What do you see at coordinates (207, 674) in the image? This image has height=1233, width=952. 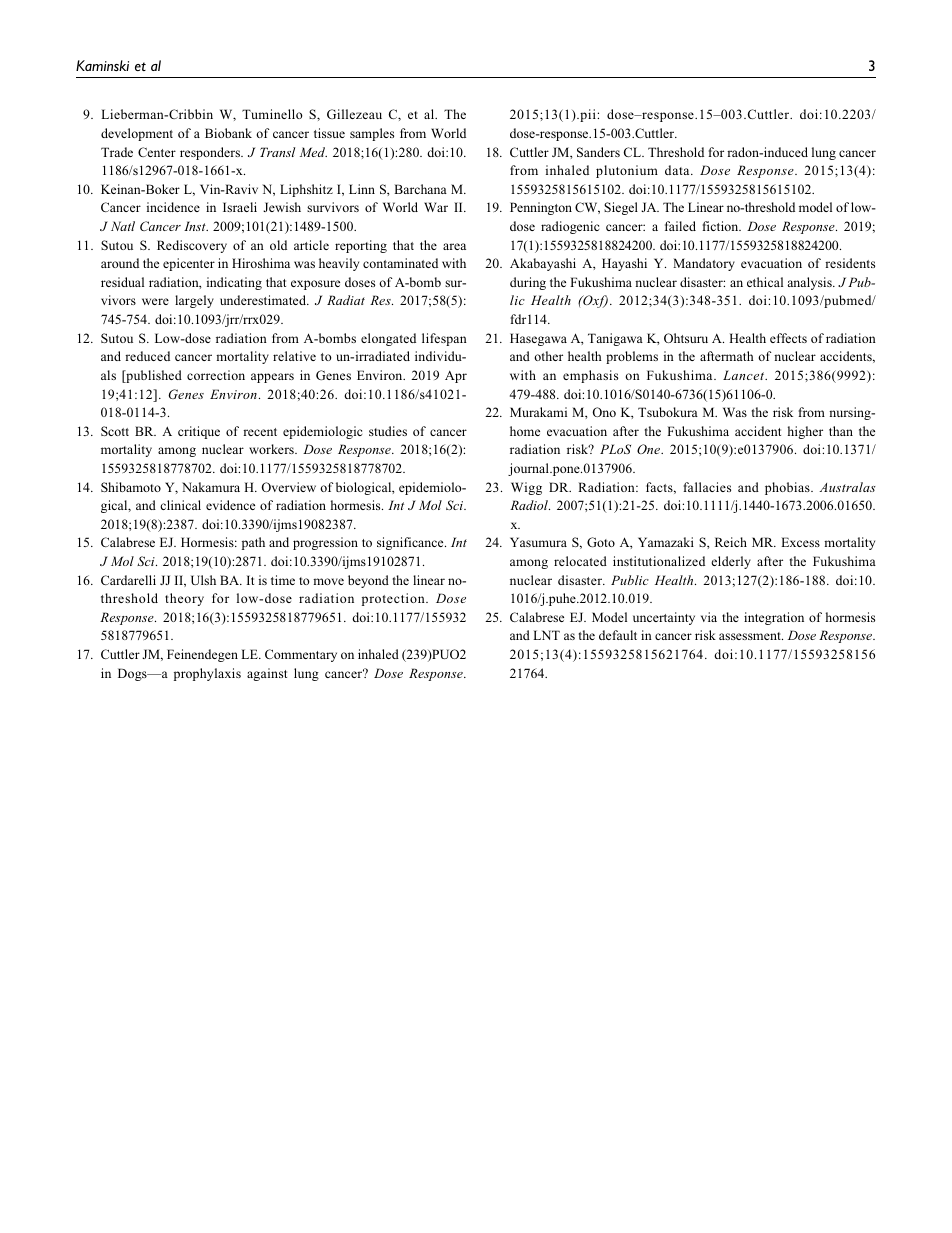 I see `prophylaxis` at bounding box center [207, 674].
